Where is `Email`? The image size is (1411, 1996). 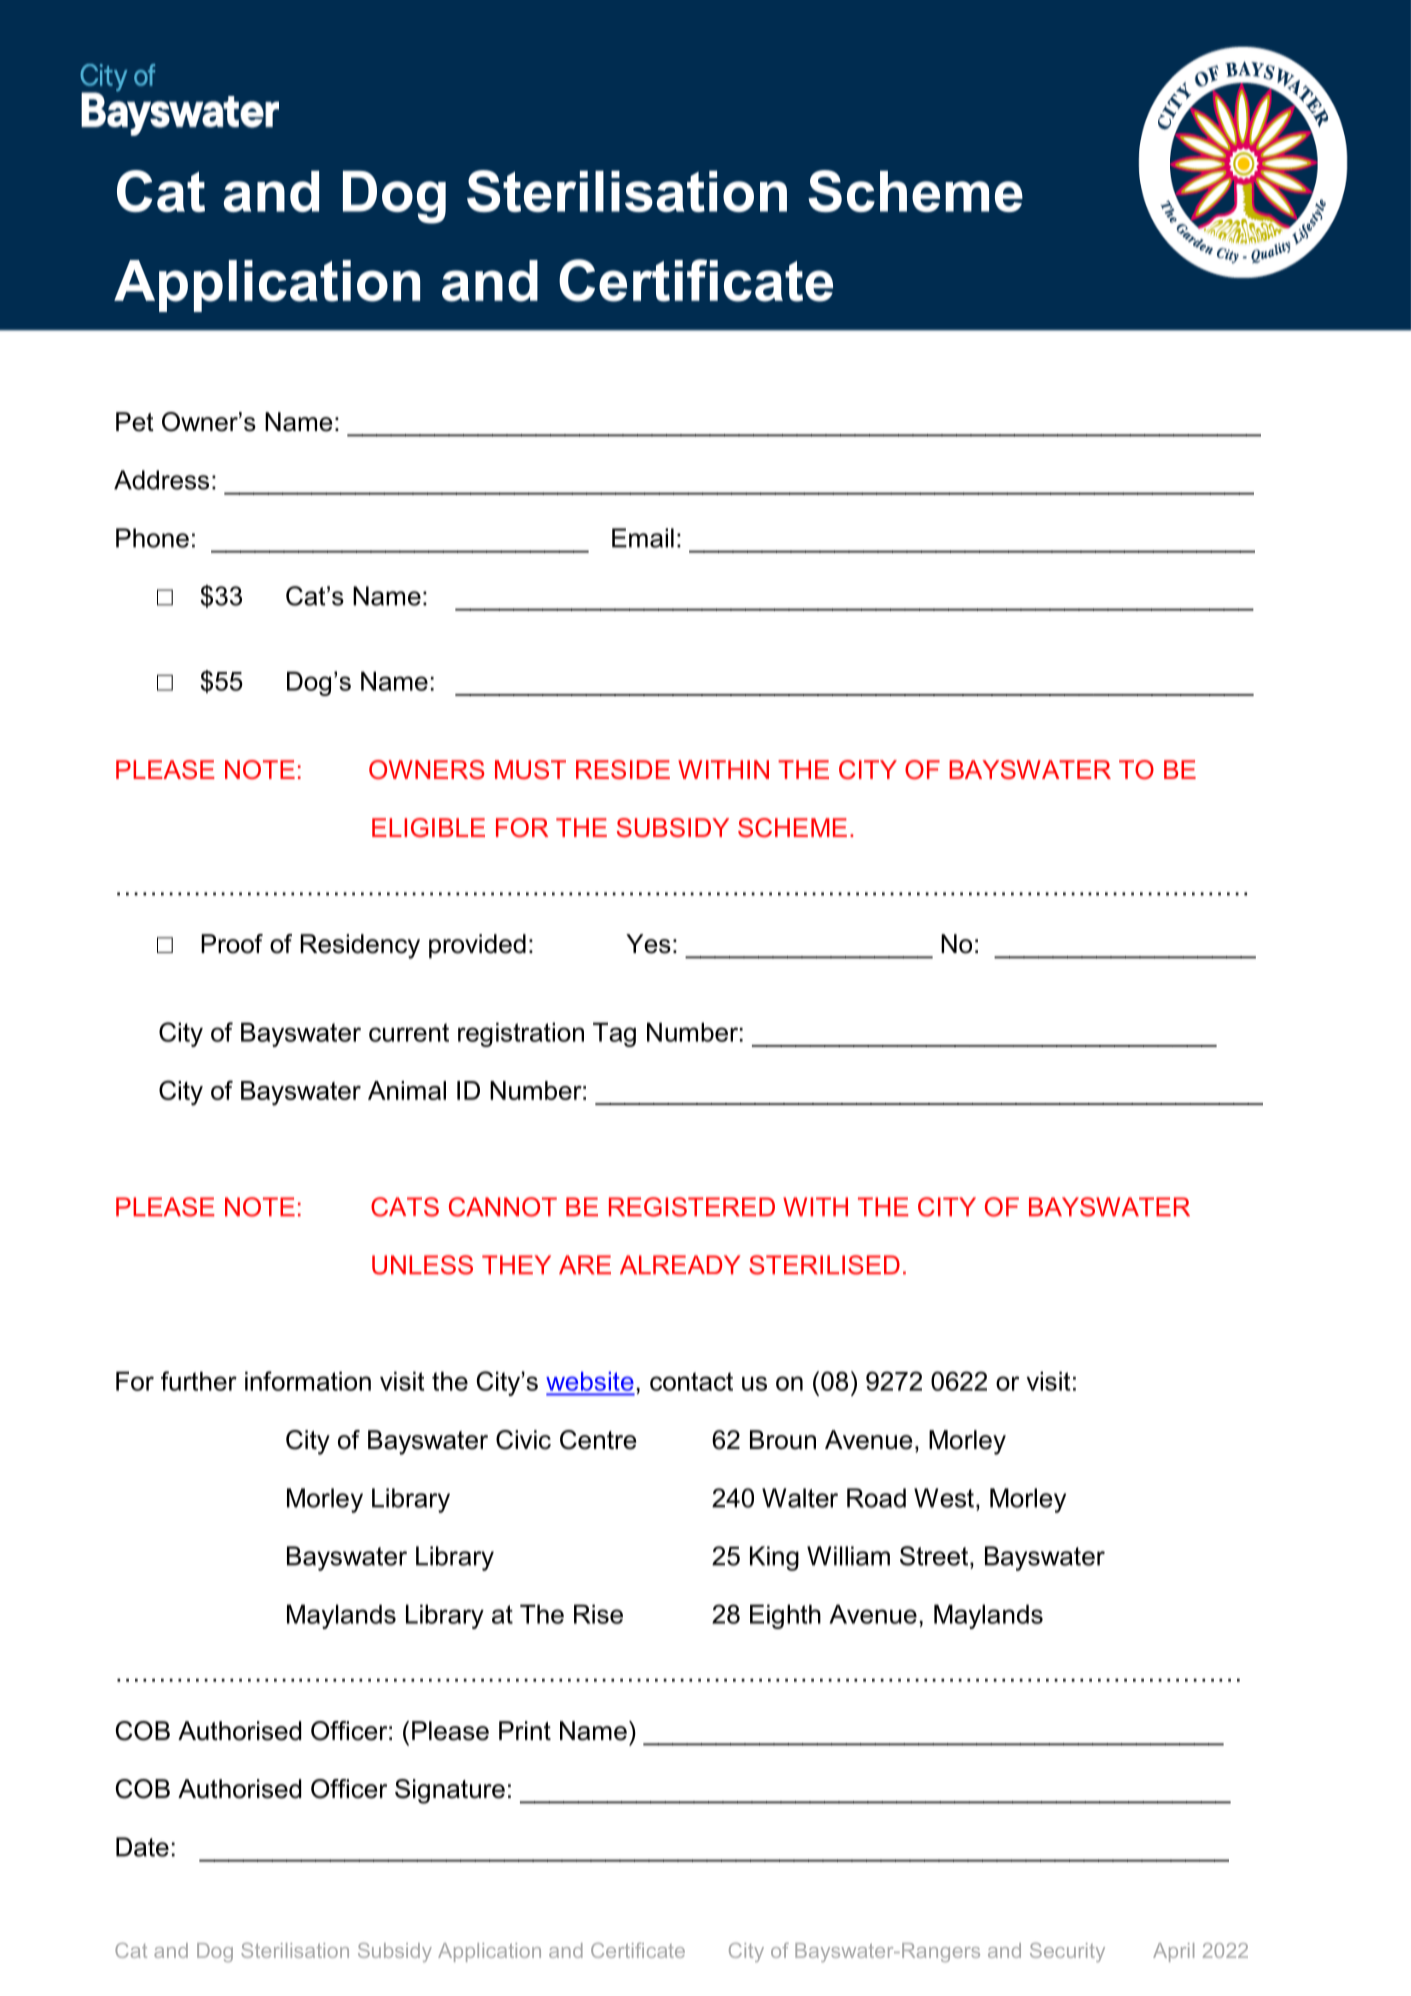 Email is located at coordinates (643, 538).
